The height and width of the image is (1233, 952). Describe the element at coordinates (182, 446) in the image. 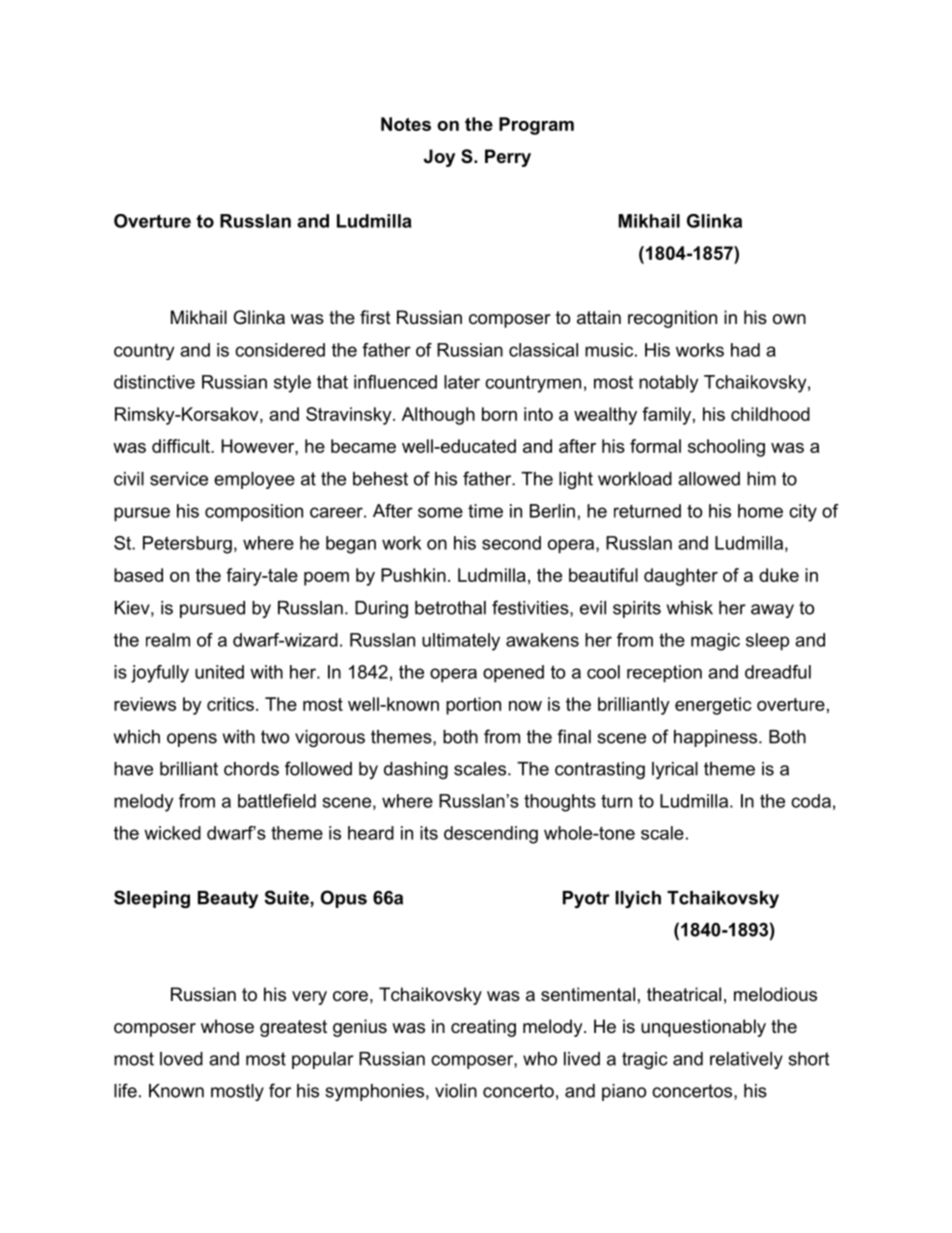

I see `difficult` at that location.
